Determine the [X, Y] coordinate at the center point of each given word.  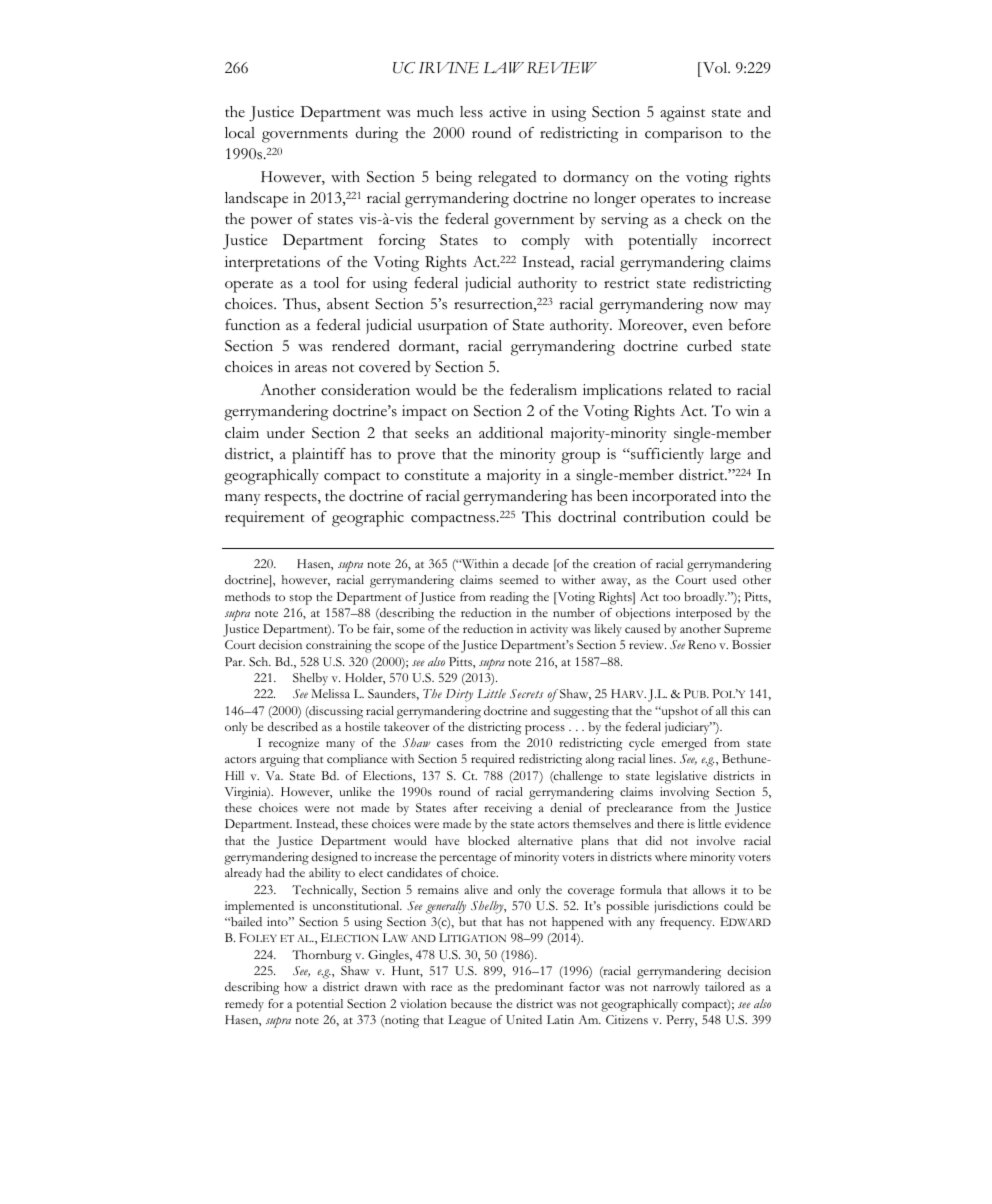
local [240, 133]
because [471, 1003]
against [682, 114]
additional [511, 433]
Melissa [330, 693]
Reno [702, 644]
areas [311, 369]
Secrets [526, 693]
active [508, 112]
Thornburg [322, 956]
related [690, 389]
